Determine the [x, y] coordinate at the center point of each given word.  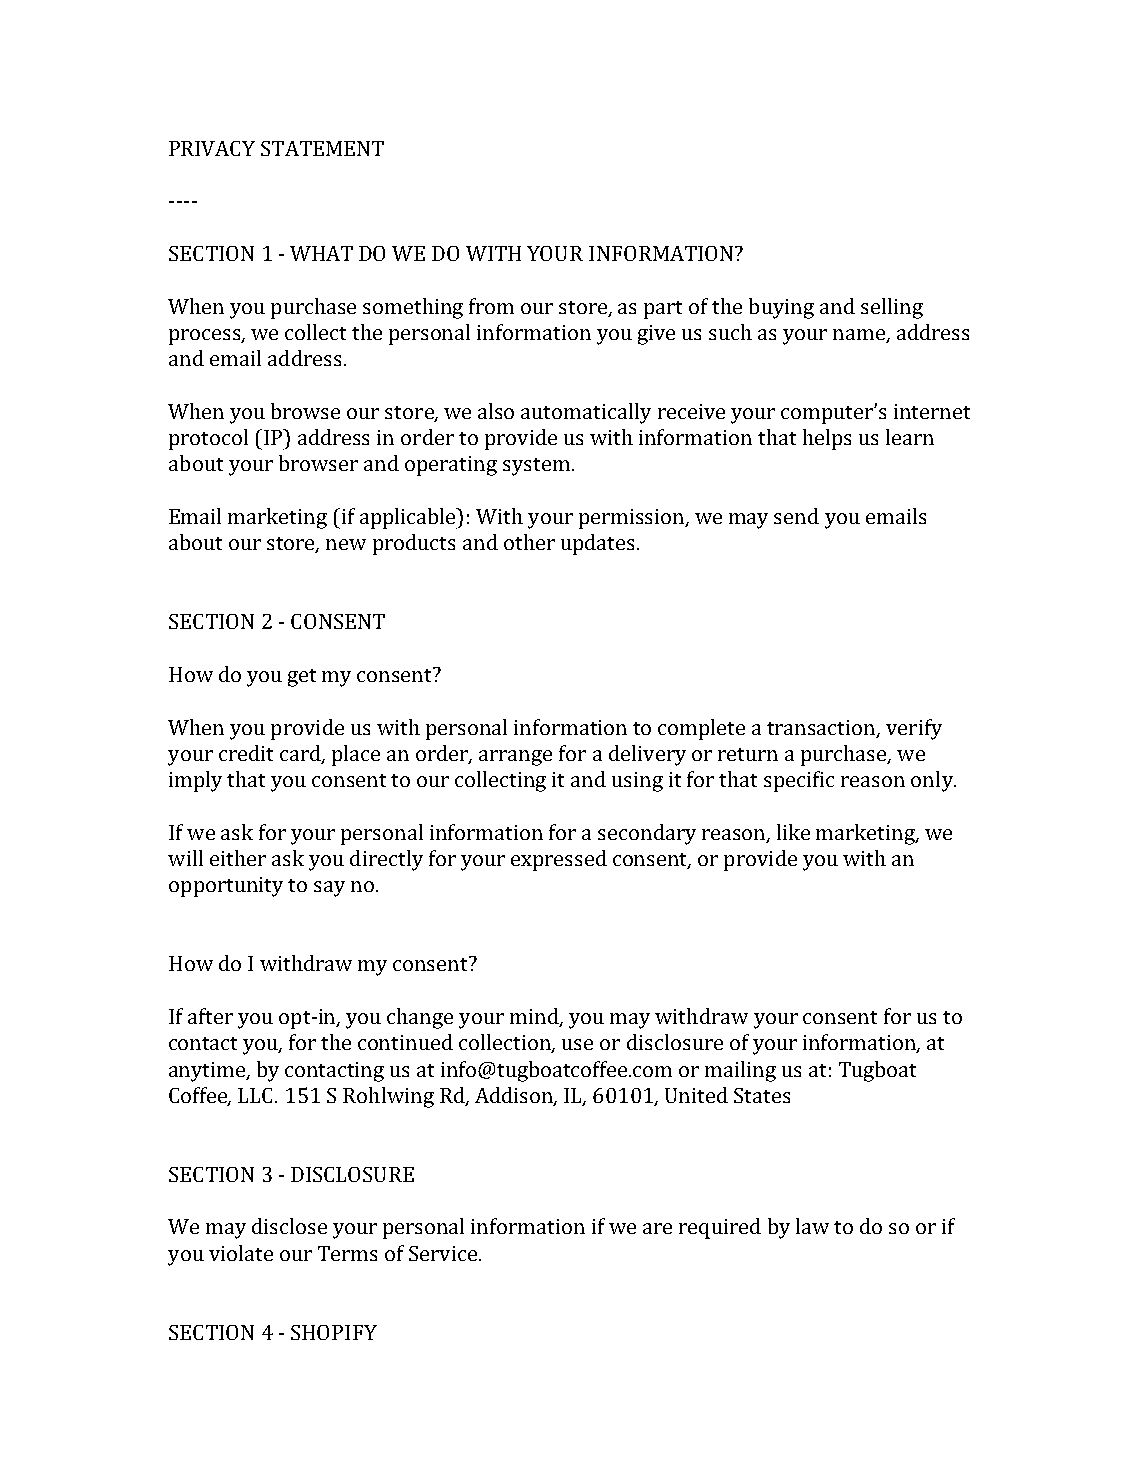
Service [443, 1253]
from [491, 306]
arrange [515, 758]
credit [246, 753]
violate [241, 1253]
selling [892, 308]
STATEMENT [322, 148]
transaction [822, 728]
